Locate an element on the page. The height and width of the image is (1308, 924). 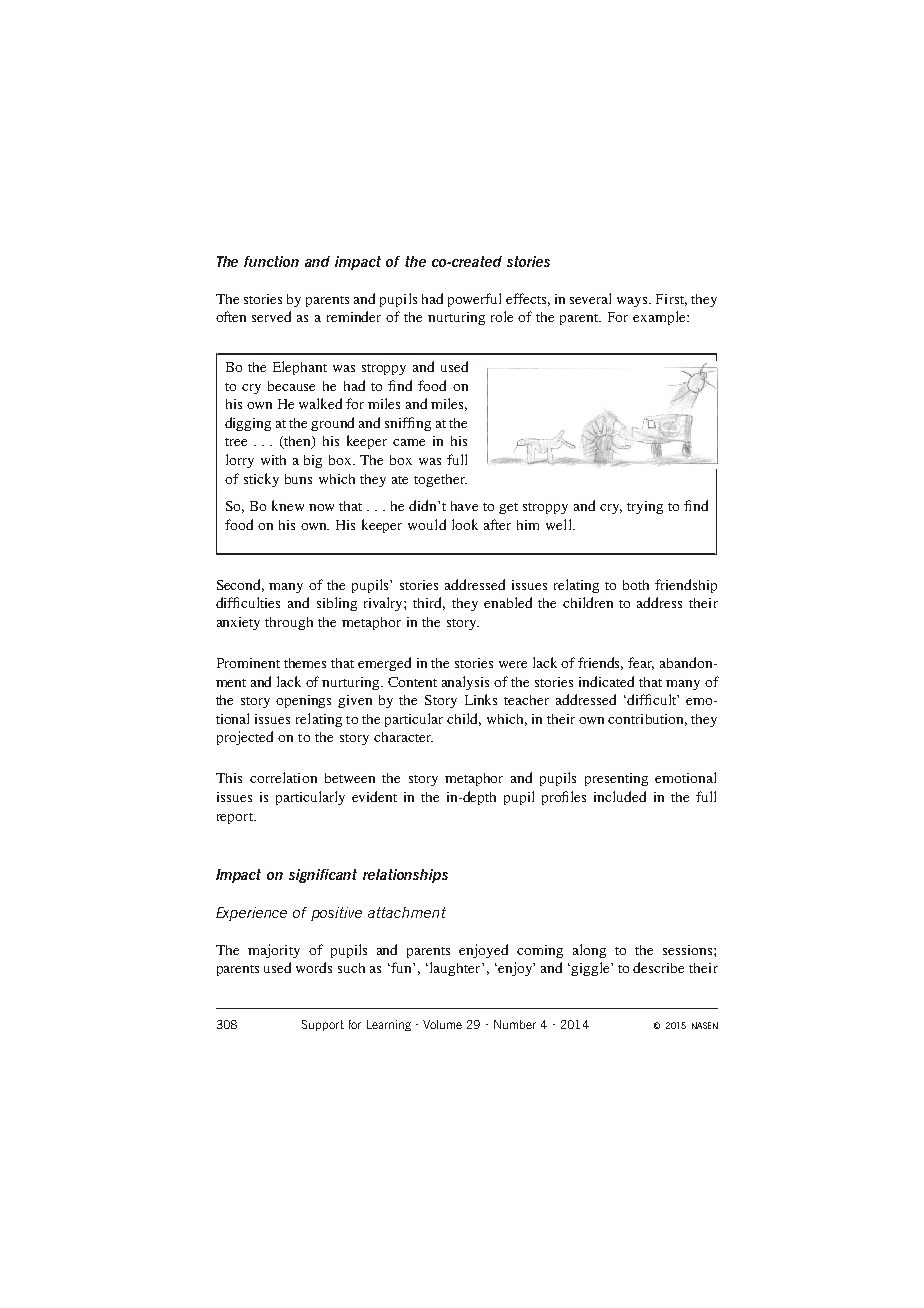
function is located at coordinates (271, 261).
